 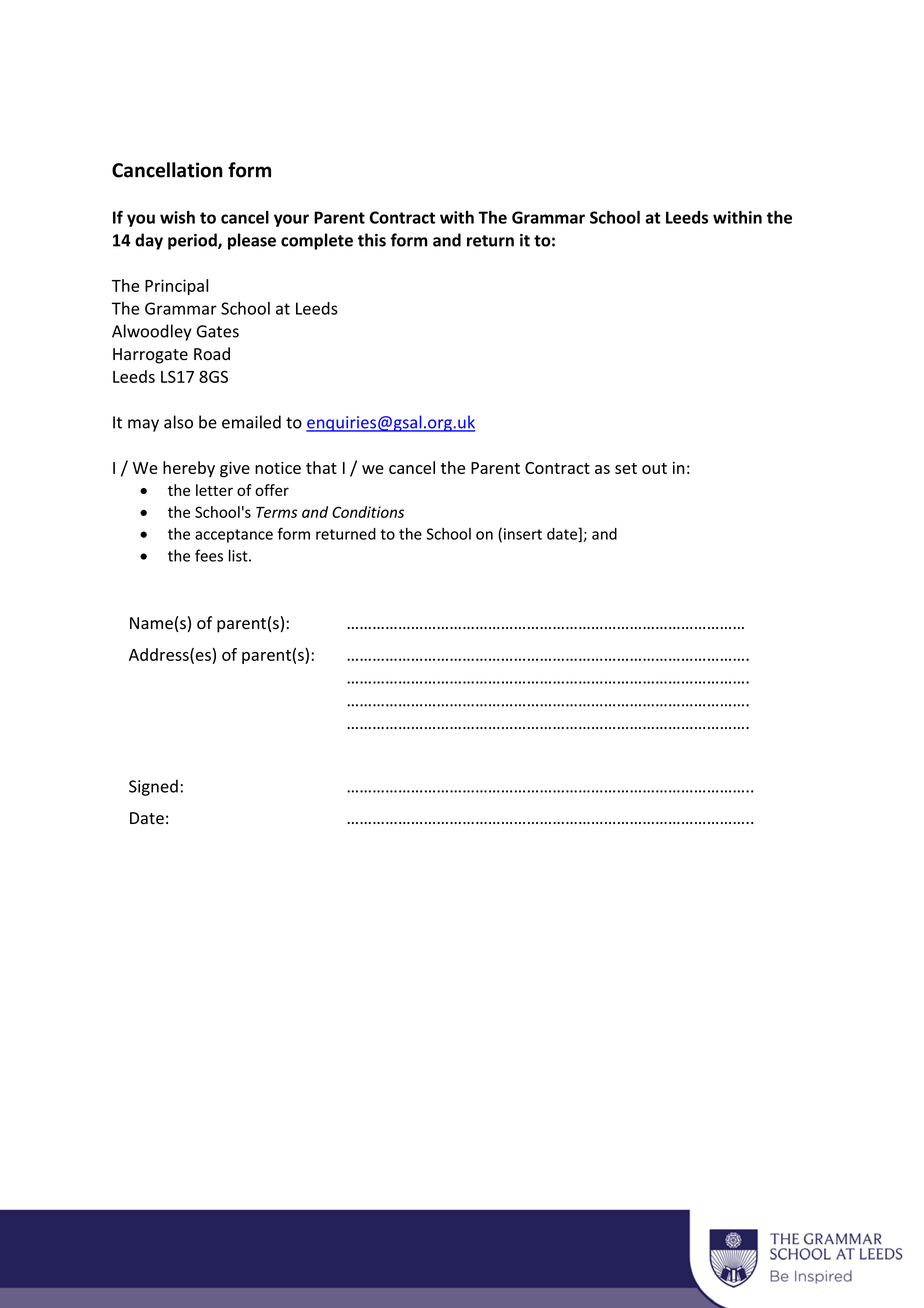 I want to click on insert, so click(x=523, y=534).
